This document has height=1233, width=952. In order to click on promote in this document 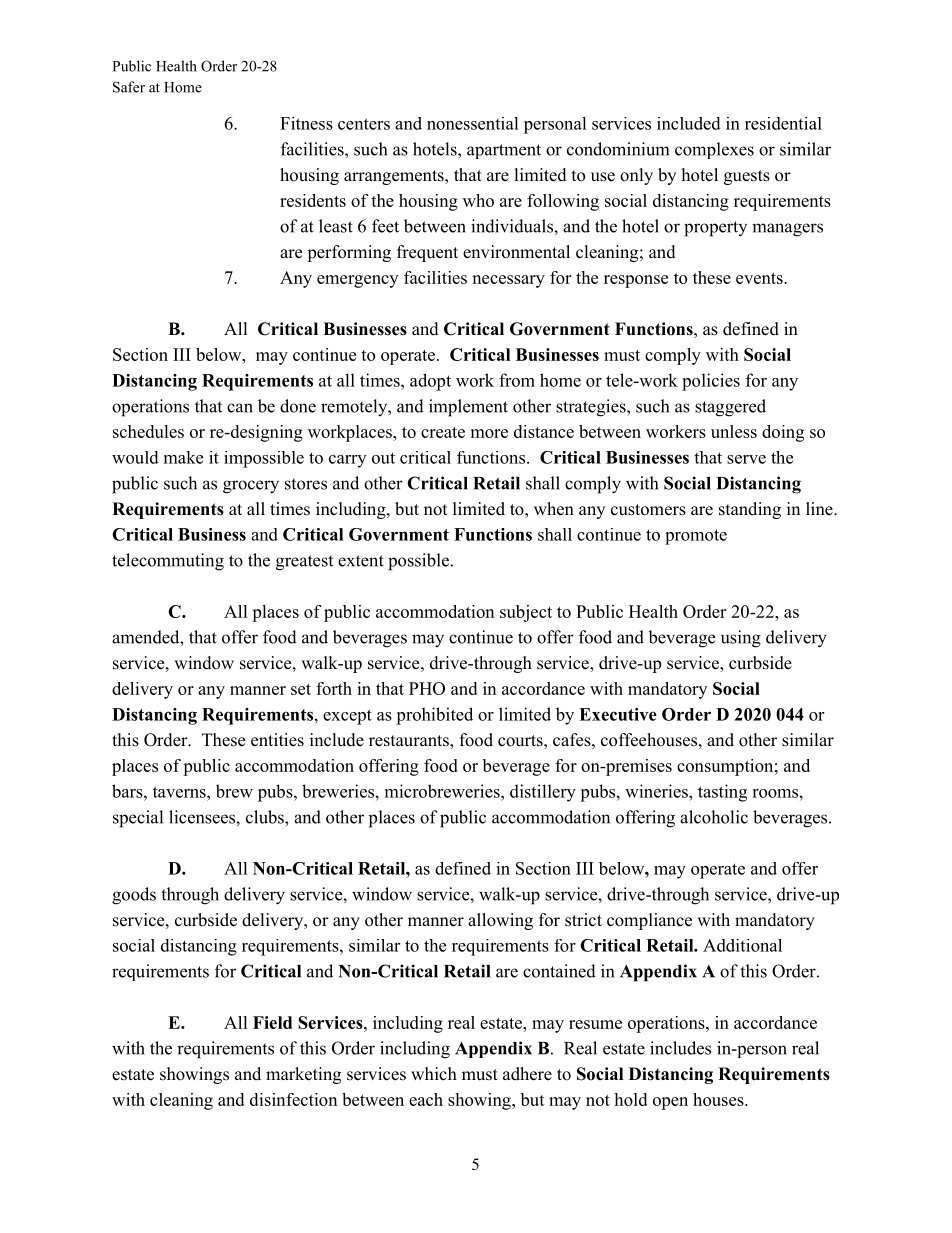, I will do `click(696, 537)`.
